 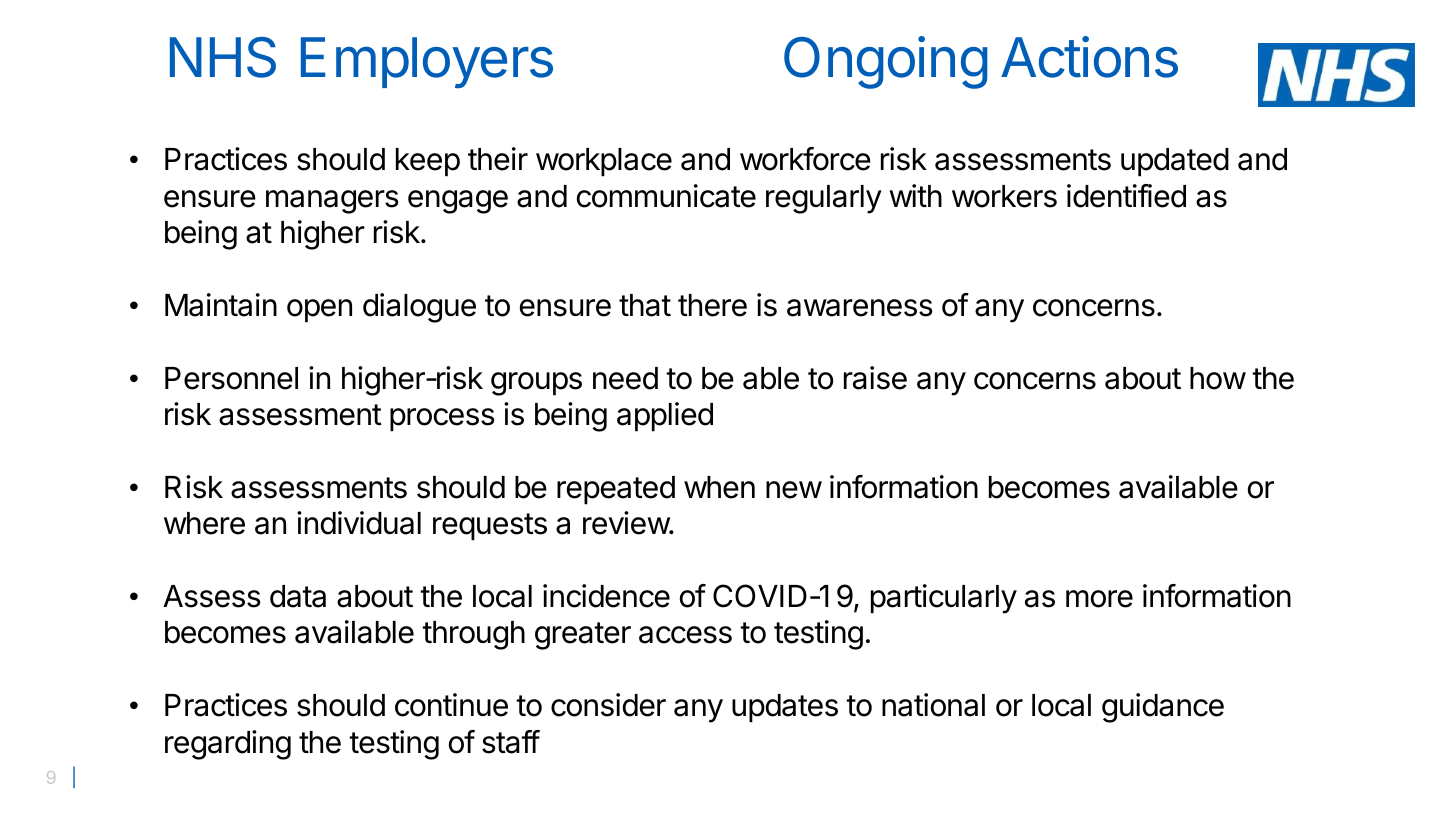 I want to click on identified, so click(x=1126, y=196).
